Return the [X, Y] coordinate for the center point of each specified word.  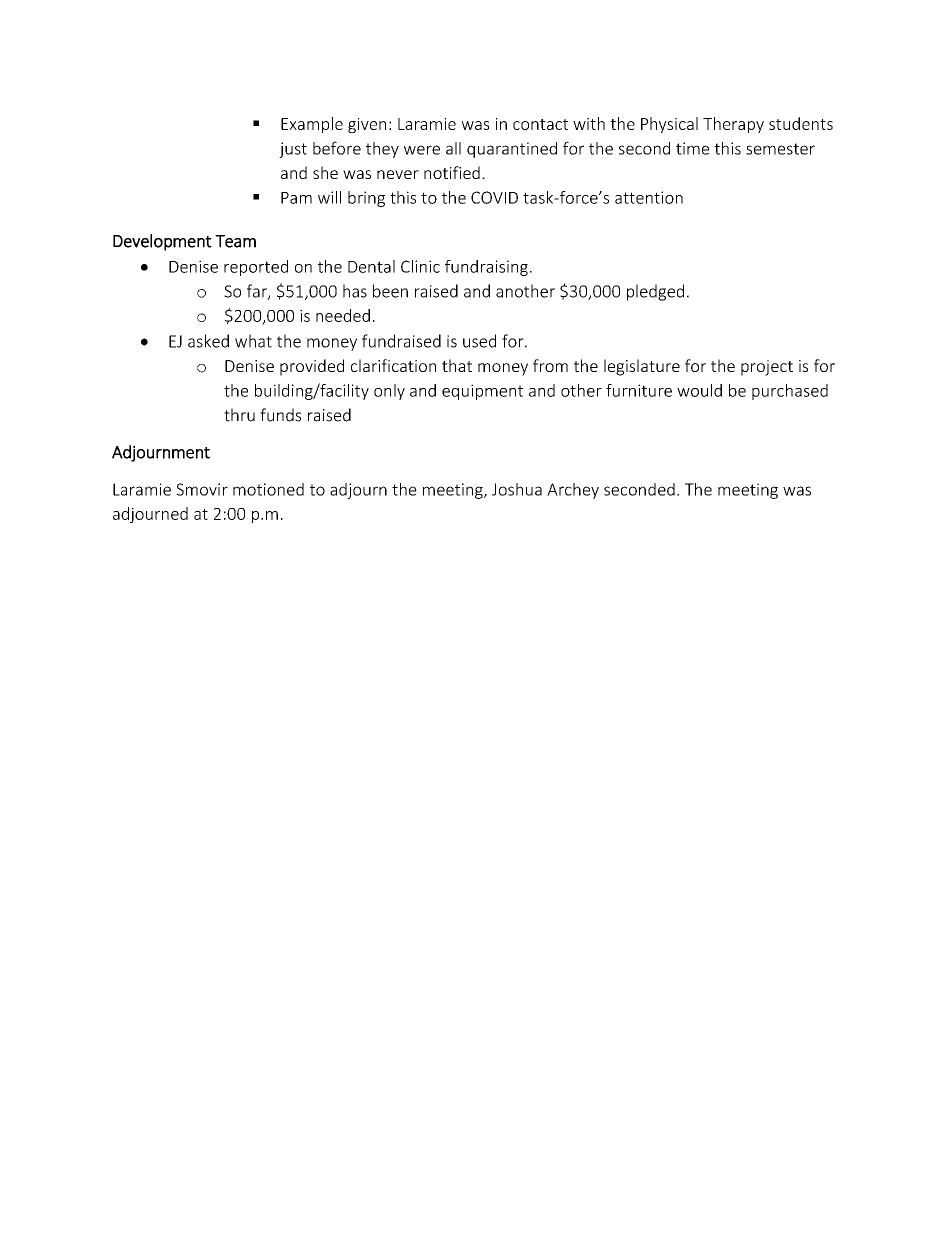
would [699, 390]
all [453, 148]
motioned [268, 489]
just [293, 150]
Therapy [733, 125]
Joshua [517, 489]
